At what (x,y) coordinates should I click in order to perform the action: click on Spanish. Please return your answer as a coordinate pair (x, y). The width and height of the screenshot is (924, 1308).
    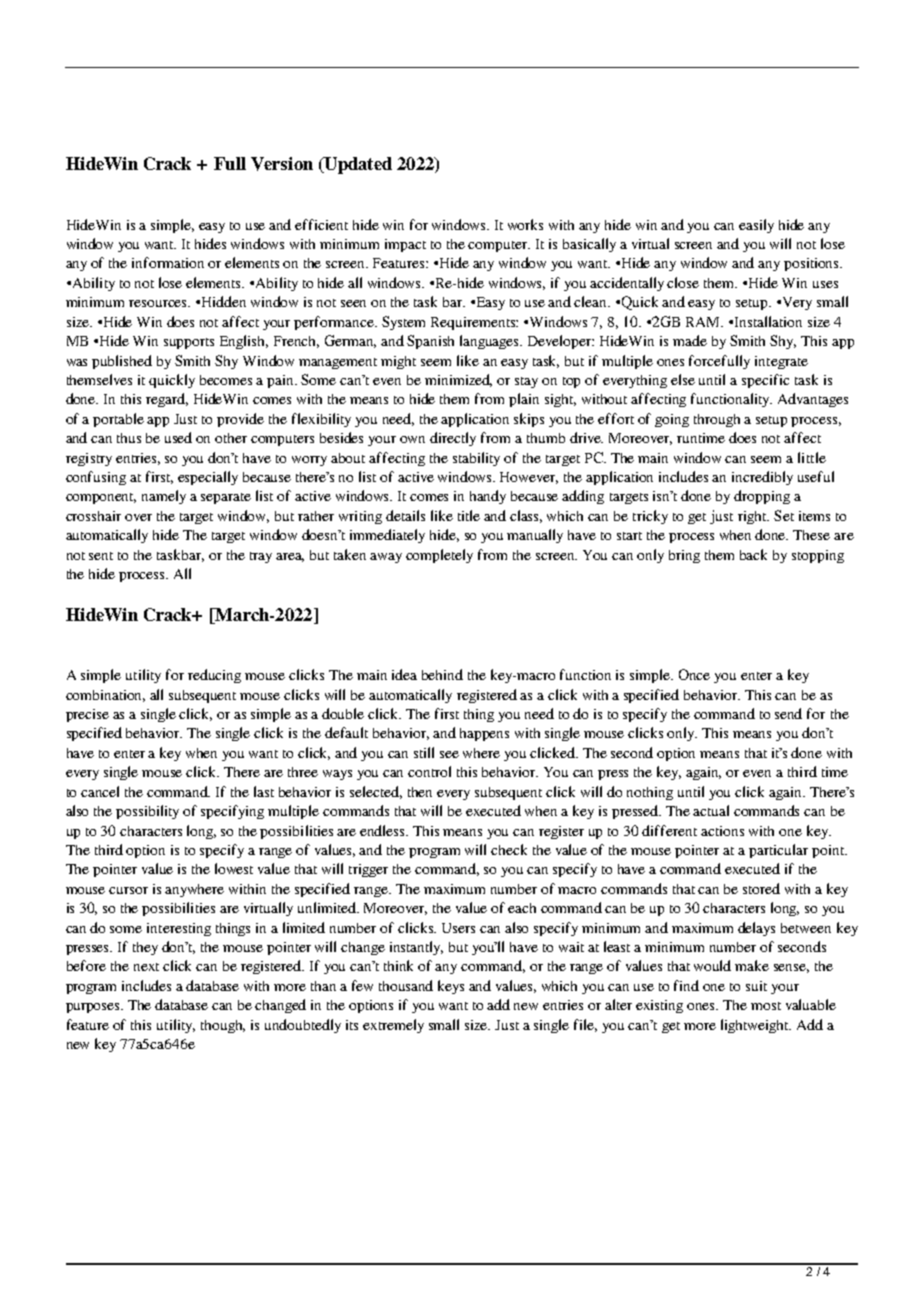
    Looking at the image, I should click on (430, 342).
